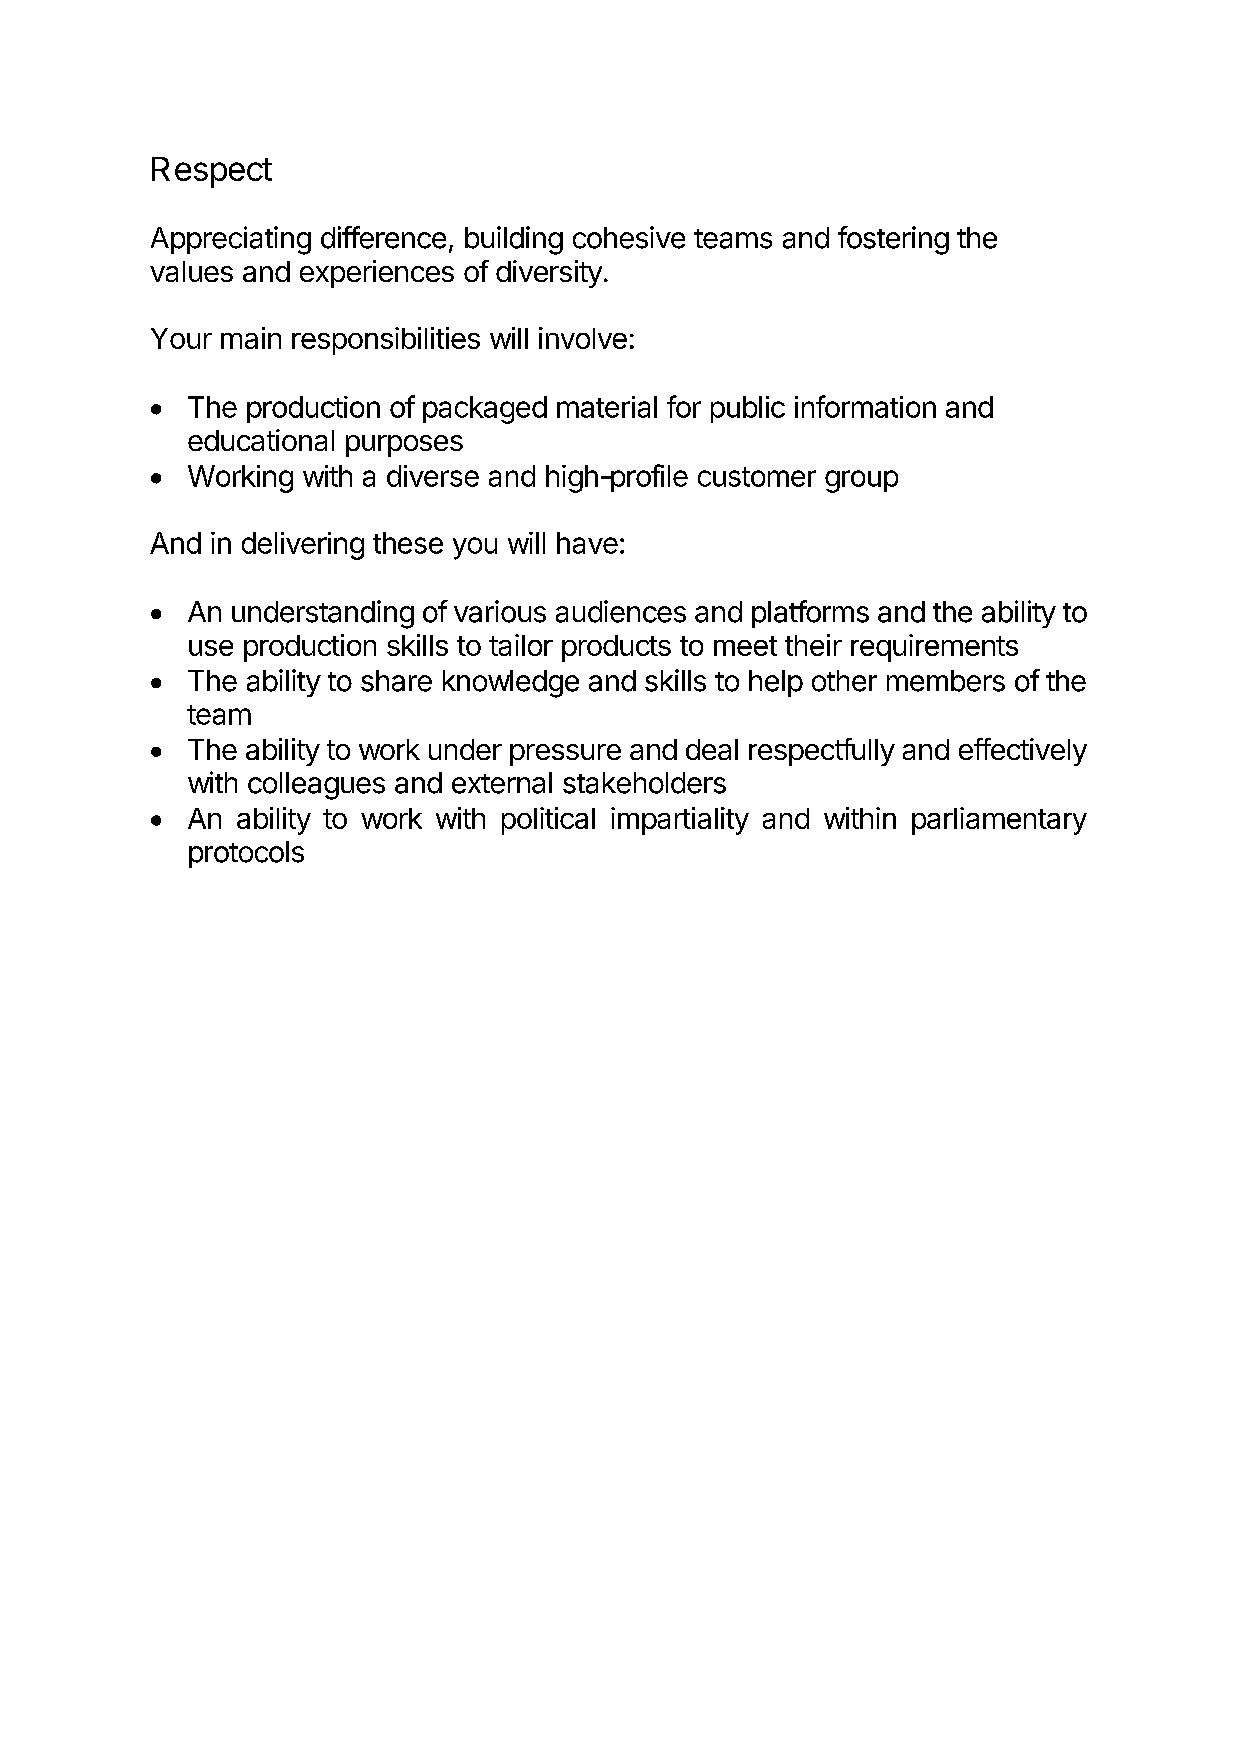  Describe the element at coordinates (231, 240) in the screenshot. I see `Appreciating` at that location.
